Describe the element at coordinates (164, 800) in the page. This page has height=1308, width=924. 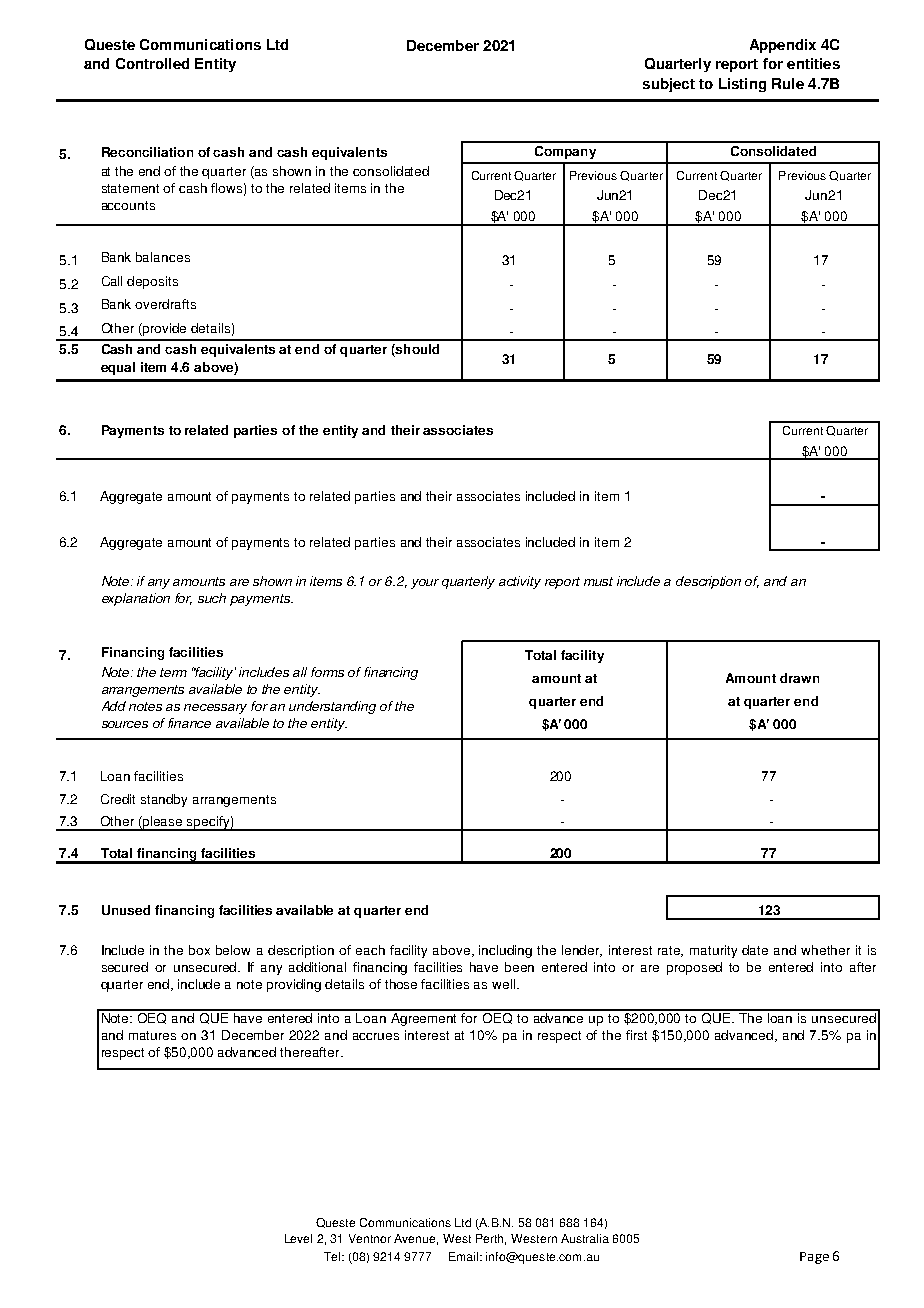
I see `standby` at that location.
